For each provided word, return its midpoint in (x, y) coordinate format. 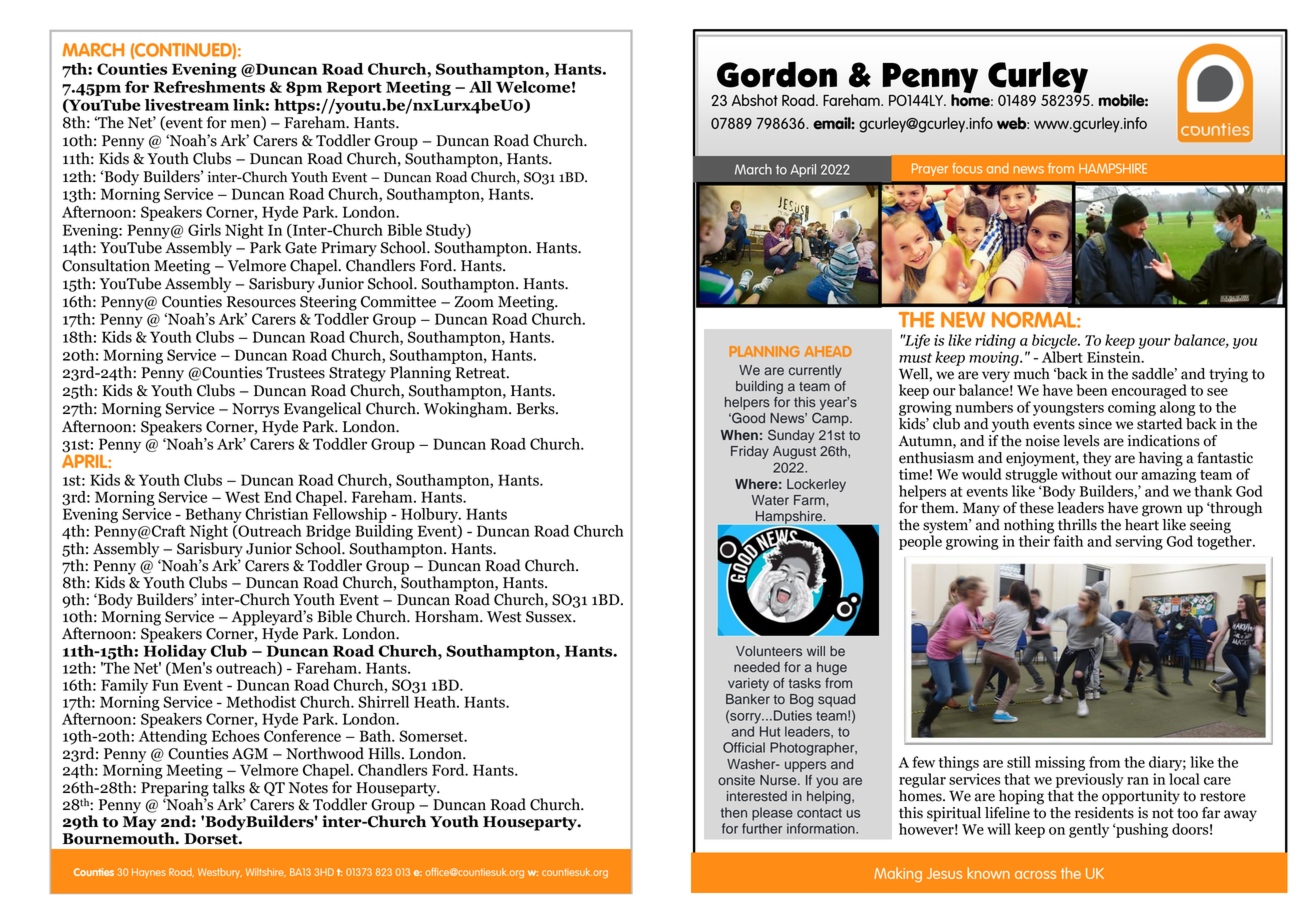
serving (1139, 542)
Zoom (474, 302)
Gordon (777, 74)
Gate (301, 248)
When (739, 435)
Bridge (328, 534)
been (1091, 390)
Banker (748, 699)
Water (770, 500)
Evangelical (322, 410)
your (1155, 343)
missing (1060, 763)
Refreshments (209, 87)
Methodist (261, 702)
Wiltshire (266, 872)
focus (967, 168)
